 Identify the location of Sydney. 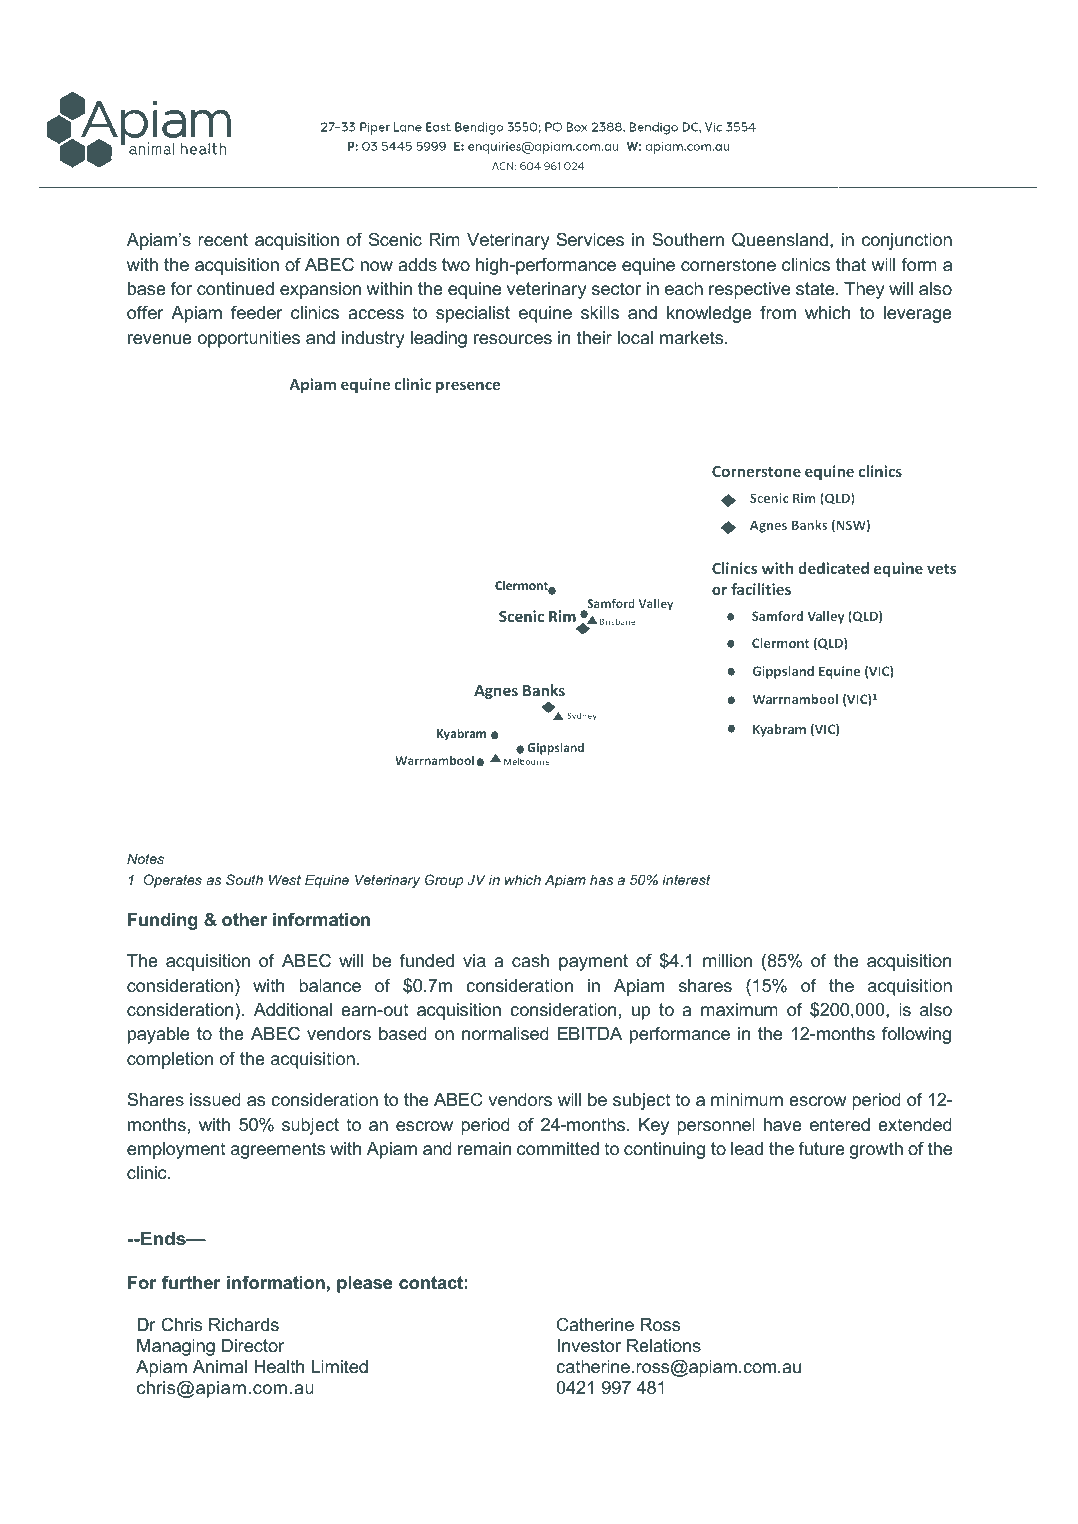
(582, 716).
